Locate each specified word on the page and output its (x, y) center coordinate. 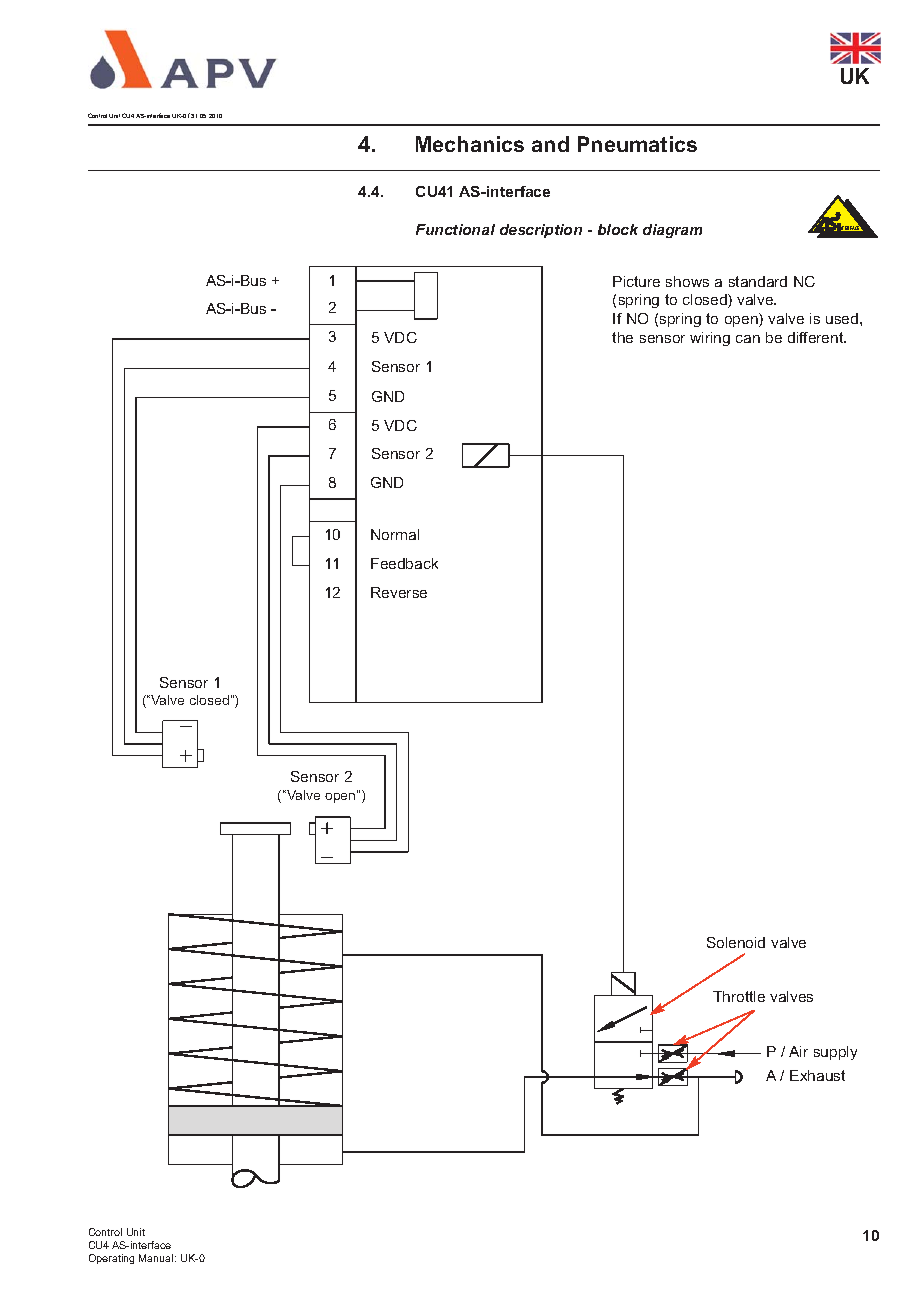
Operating (111, 1259)
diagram (672, 231)
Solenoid (736, 942)
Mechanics (470, 144)
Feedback (404, 563)
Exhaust (817, 1075)
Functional (455, 229)
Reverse (399, 592)
